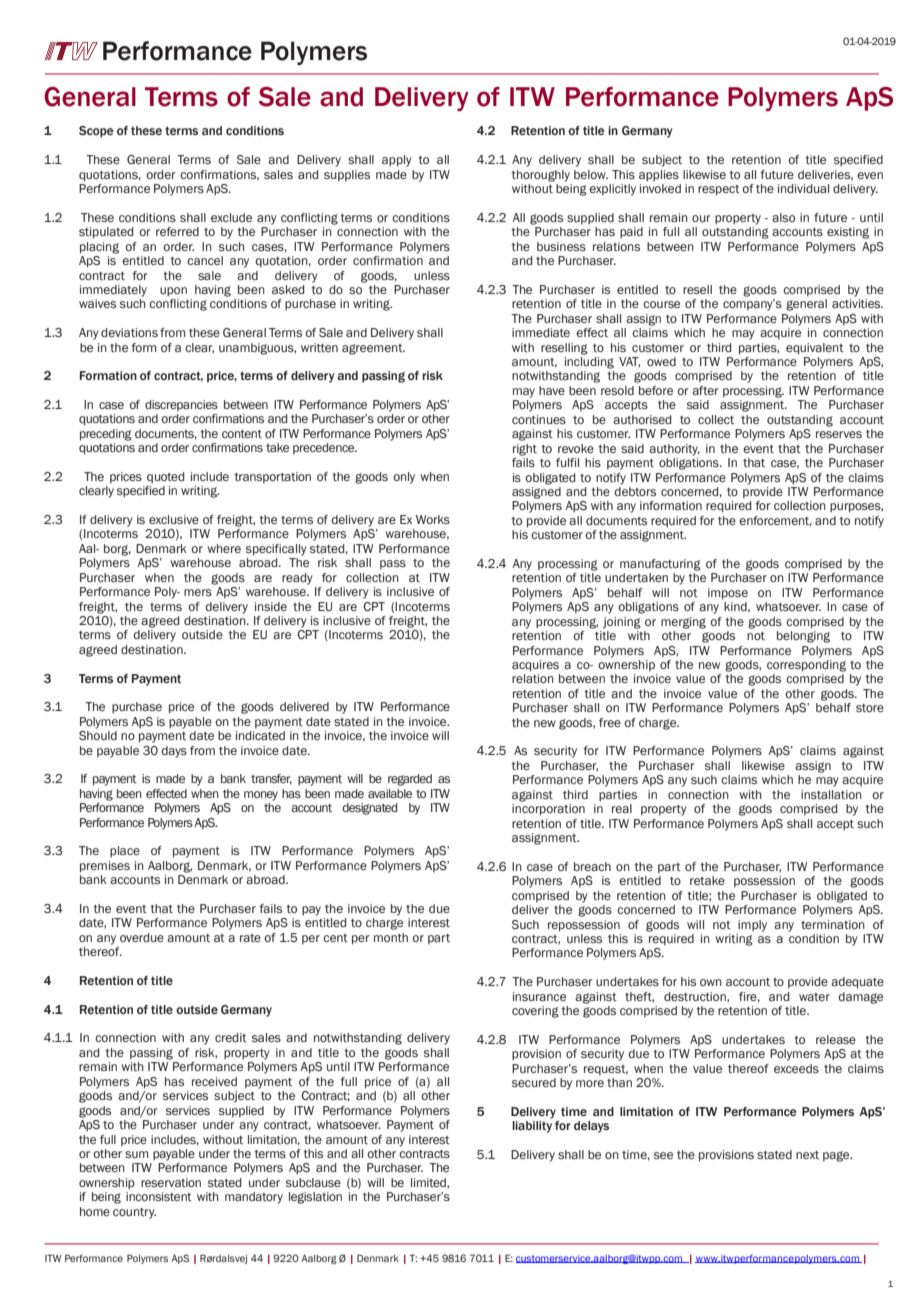 This screenshot has height=1307, width=924. What do you see at coordinates (125, 851) in the screenshot?
I see `place` at bounding box center [125, 851].
